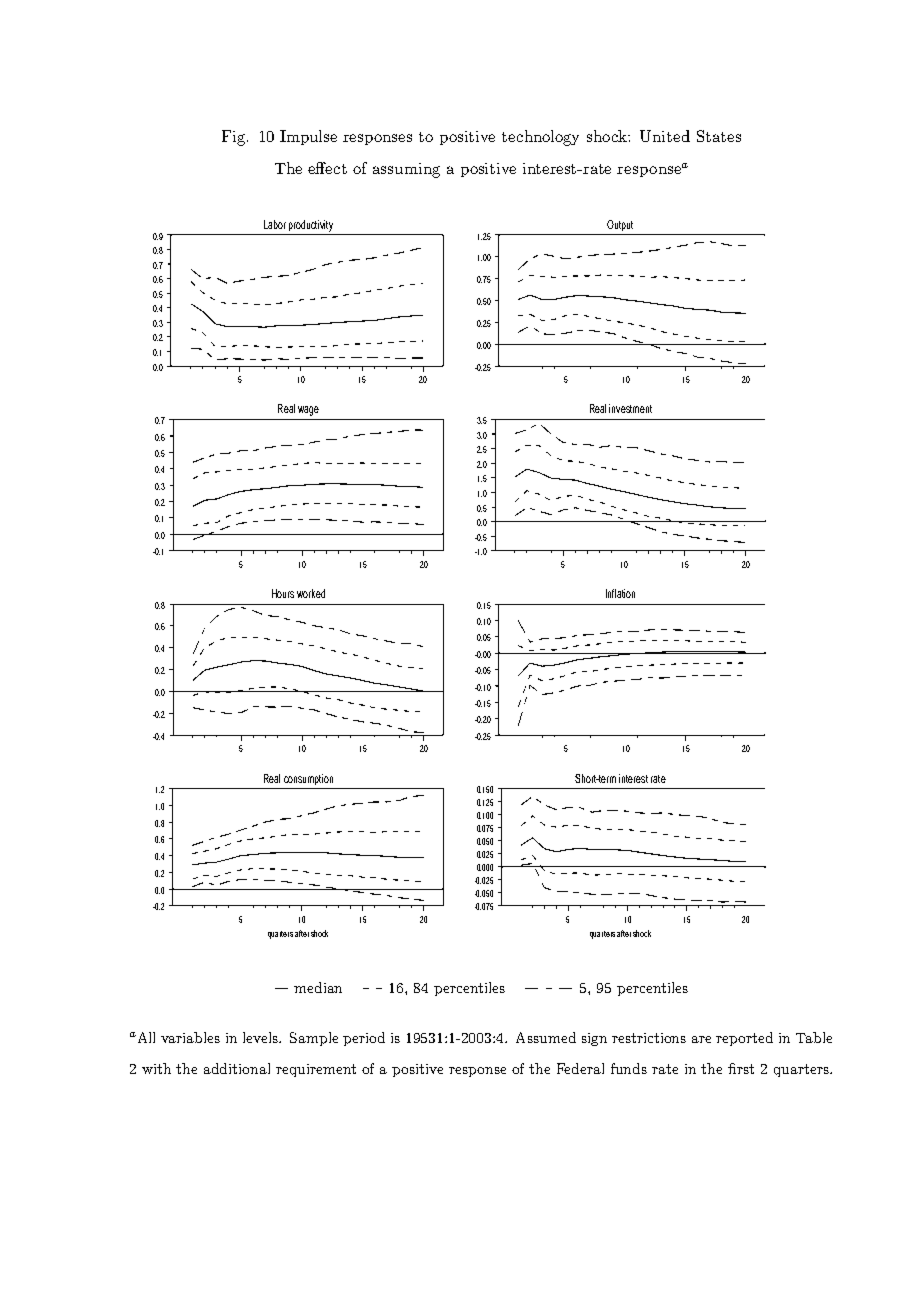 The width and height of the screenshot is (924, 1308). Describe the element at coordinates (630, 408) in the screenshot. I see `investment` at that location.
